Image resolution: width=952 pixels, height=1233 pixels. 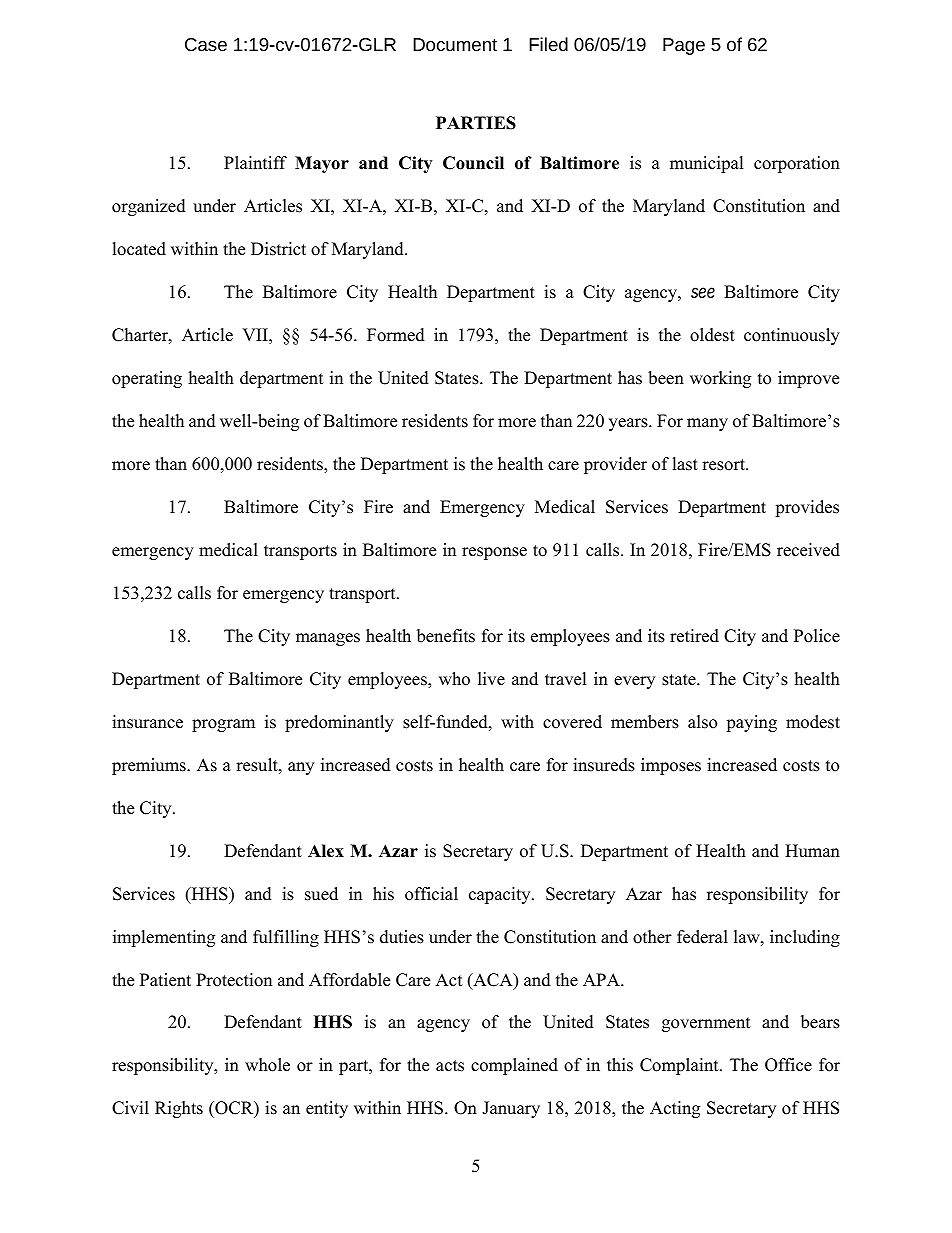 I want to click on Document, so click(x=455, y=44).
